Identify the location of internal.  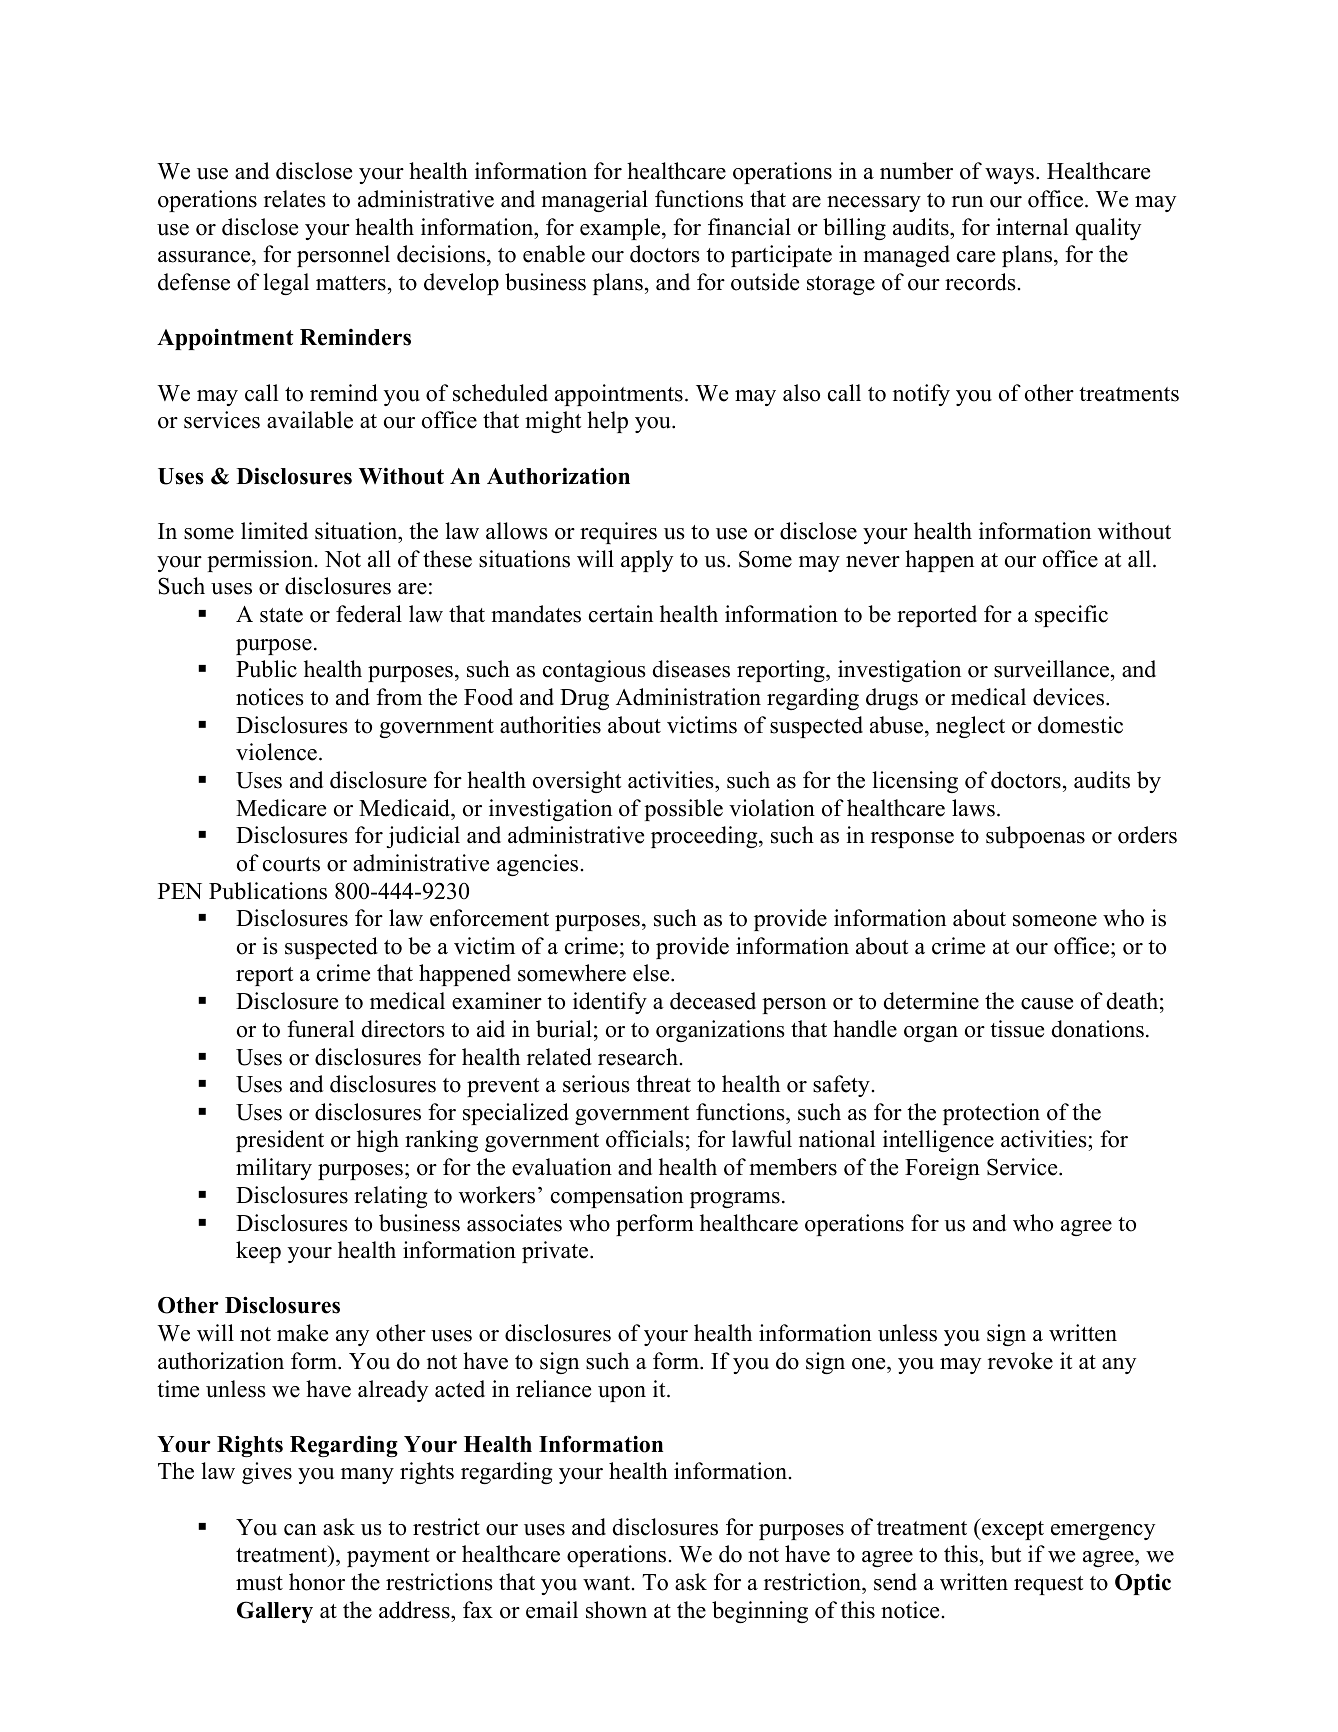
(1032, 227).
